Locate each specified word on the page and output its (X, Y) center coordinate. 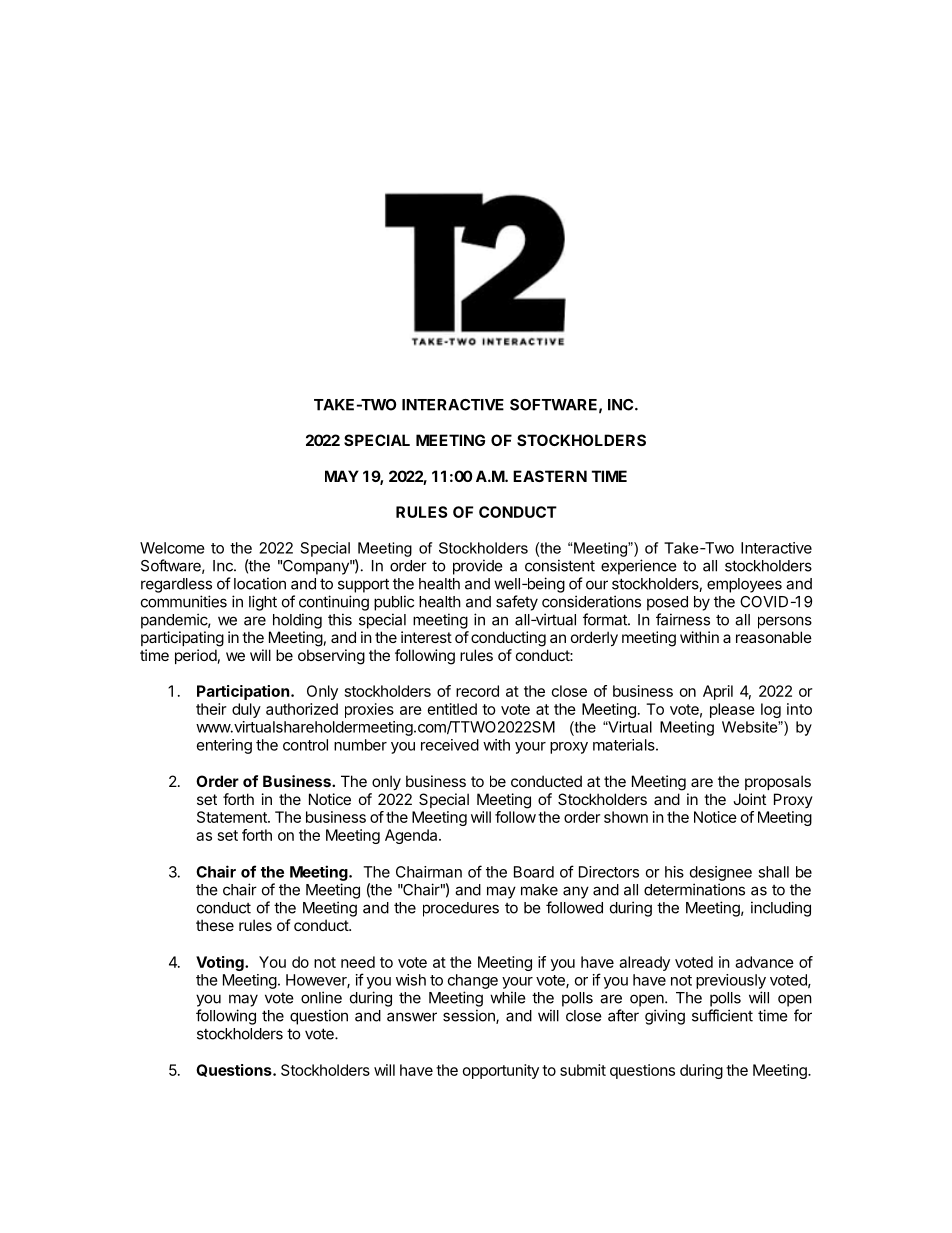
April (718, 692)
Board (534, 872)
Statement (233, 817)
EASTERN (550, 476)
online (321, 997)
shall (773, 872)
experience (639, 567)
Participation (243, 692)
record (477, 691)
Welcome (172, 548)
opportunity (501, 1071)
